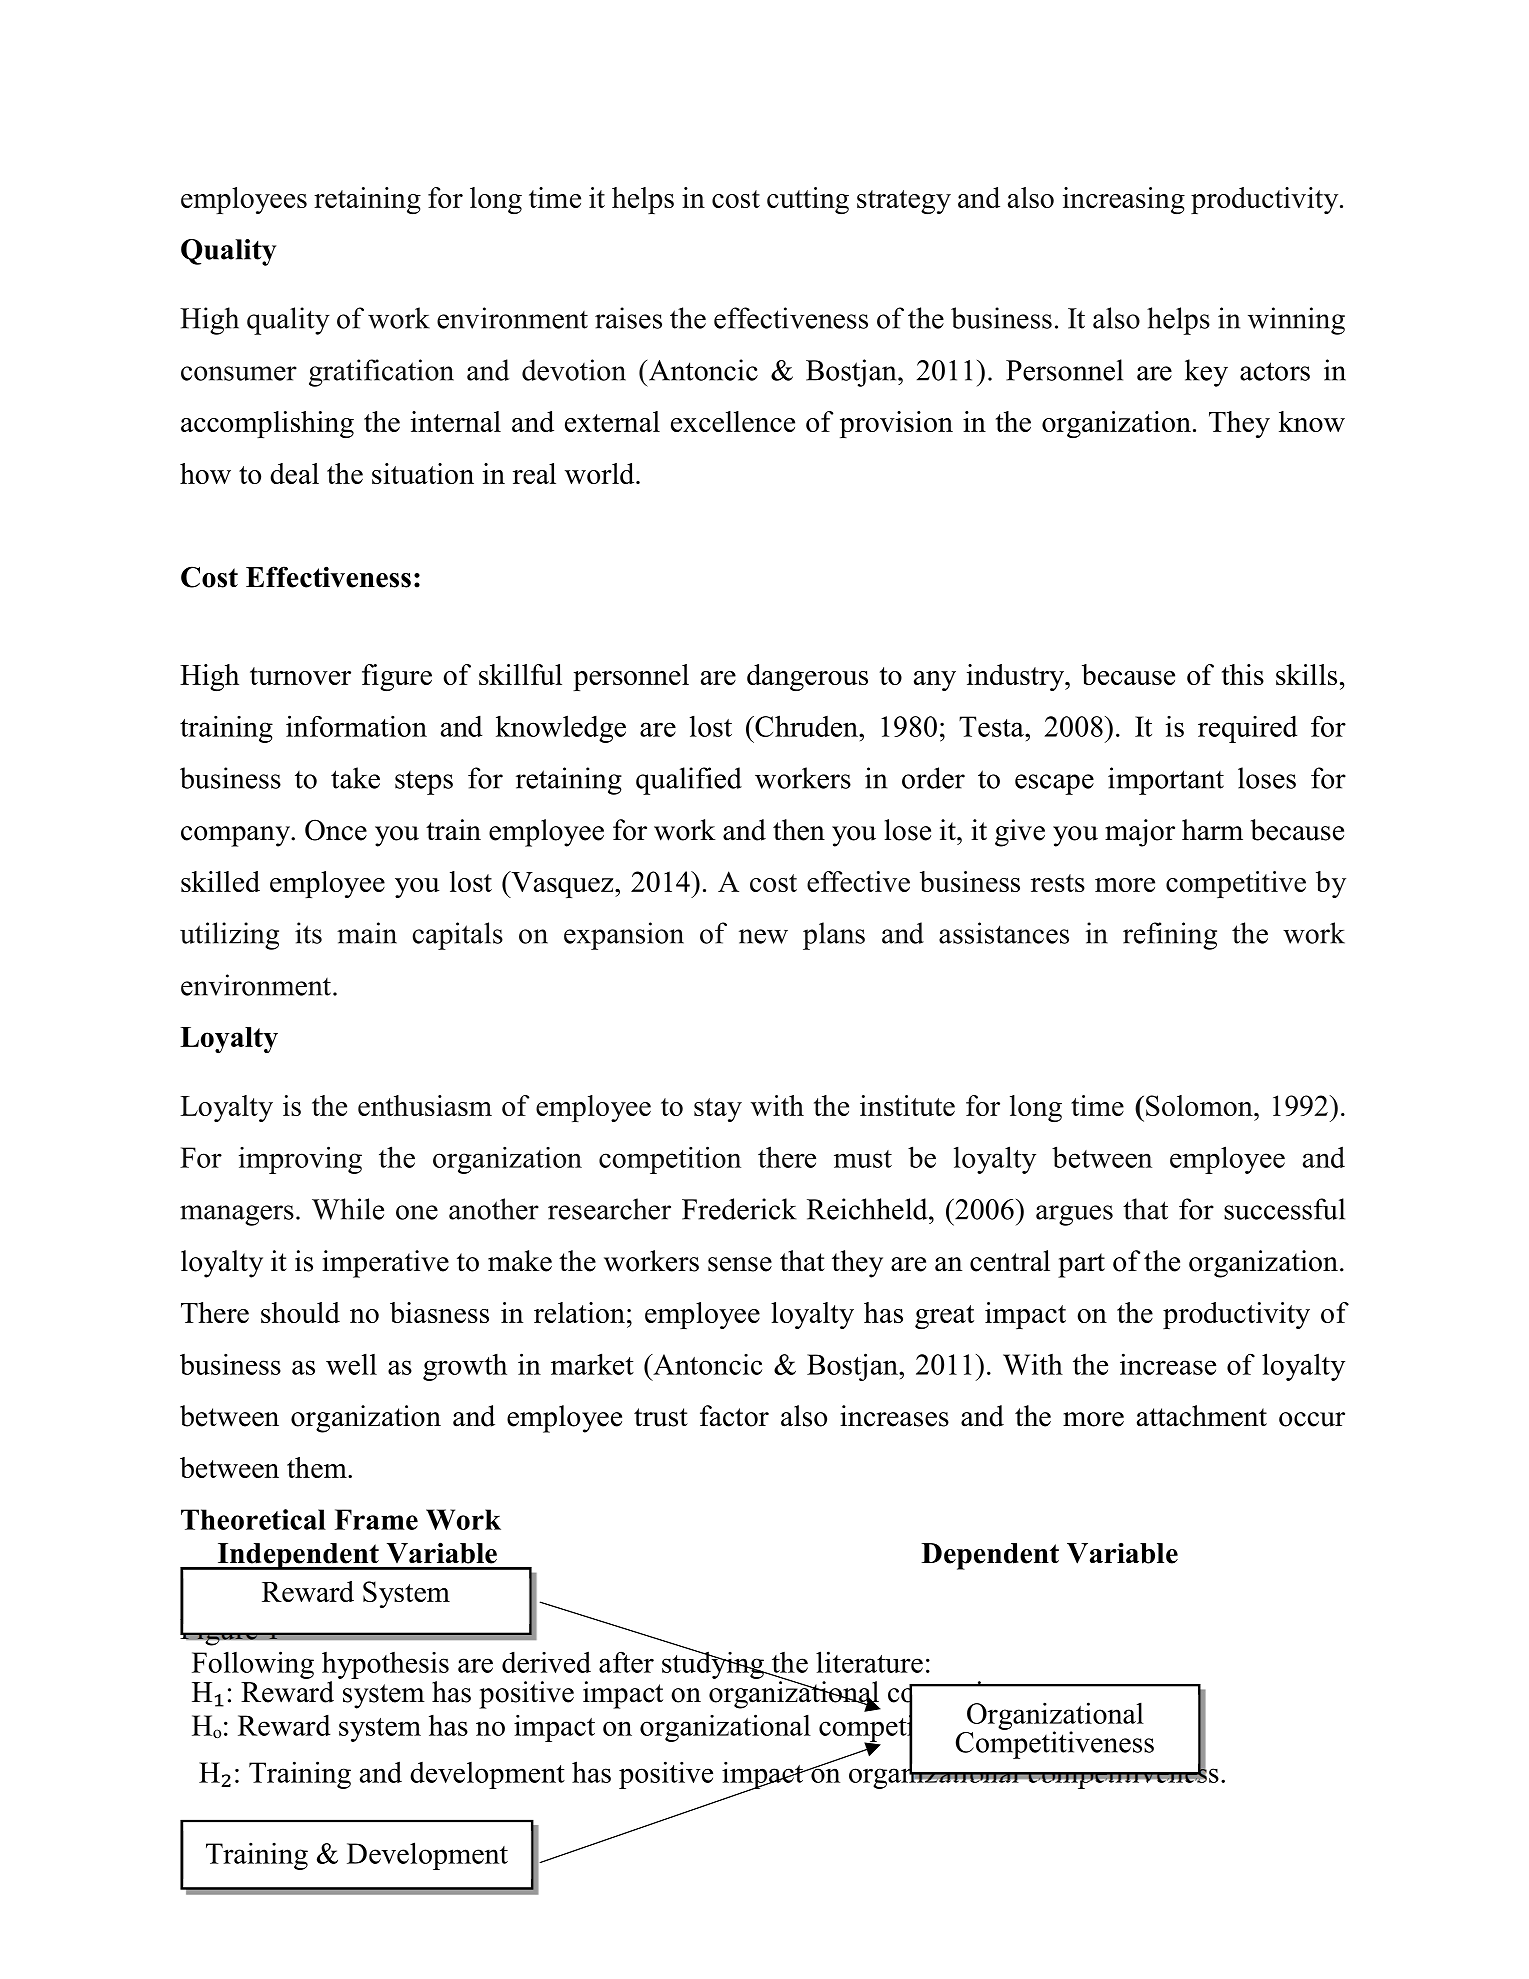 The height and width of the page is (1979, 1529). Describe the element at coordinates (714, 1664) in the page. I see `studying` at that location.
